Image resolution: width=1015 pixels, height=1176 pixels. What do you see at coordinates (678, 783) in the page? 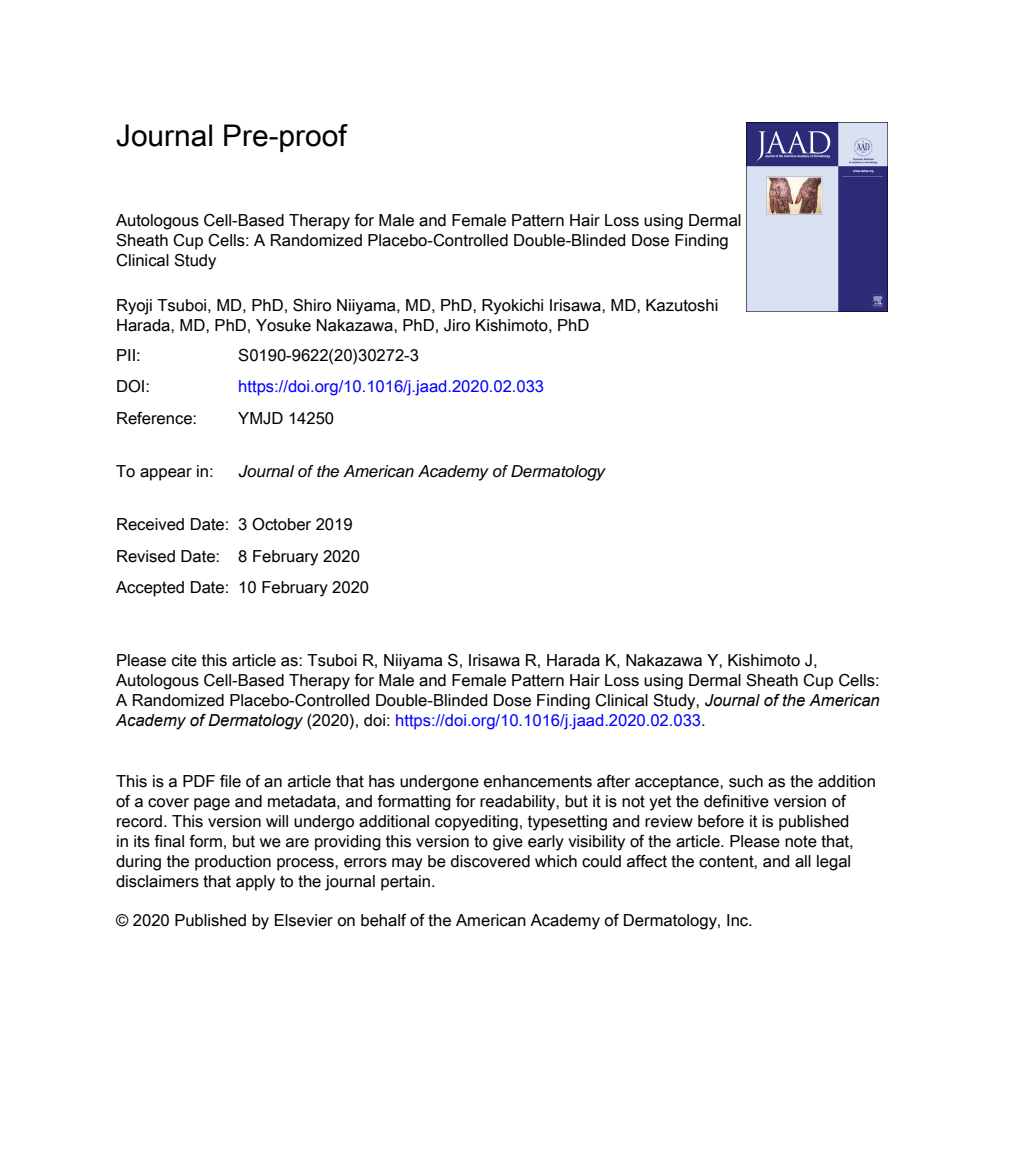
I see `acceptance` at bounding box center [678, 783].
